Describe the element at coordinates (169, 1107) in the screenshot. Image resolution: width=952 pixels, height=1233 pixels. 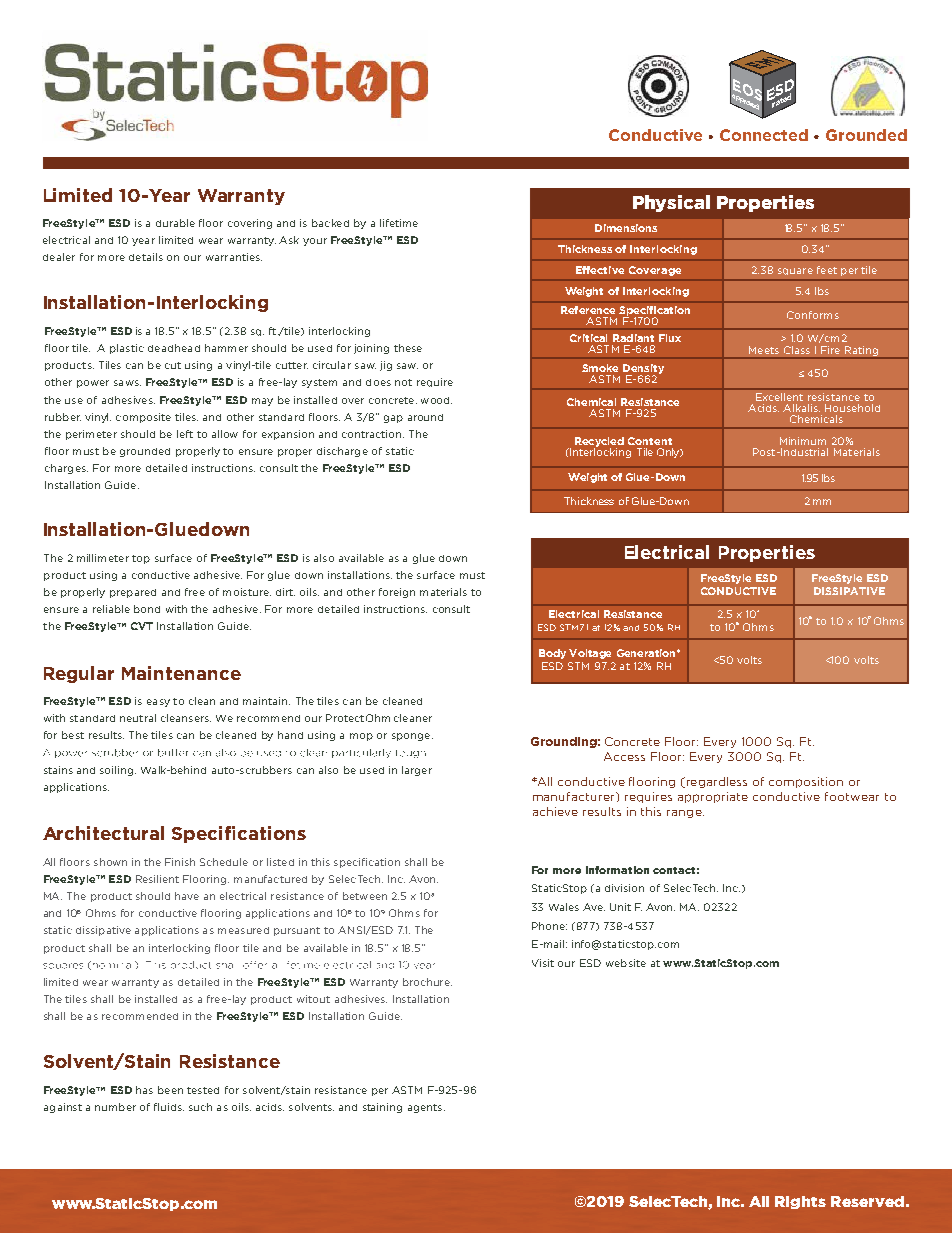
I see `fluids` at that location.
